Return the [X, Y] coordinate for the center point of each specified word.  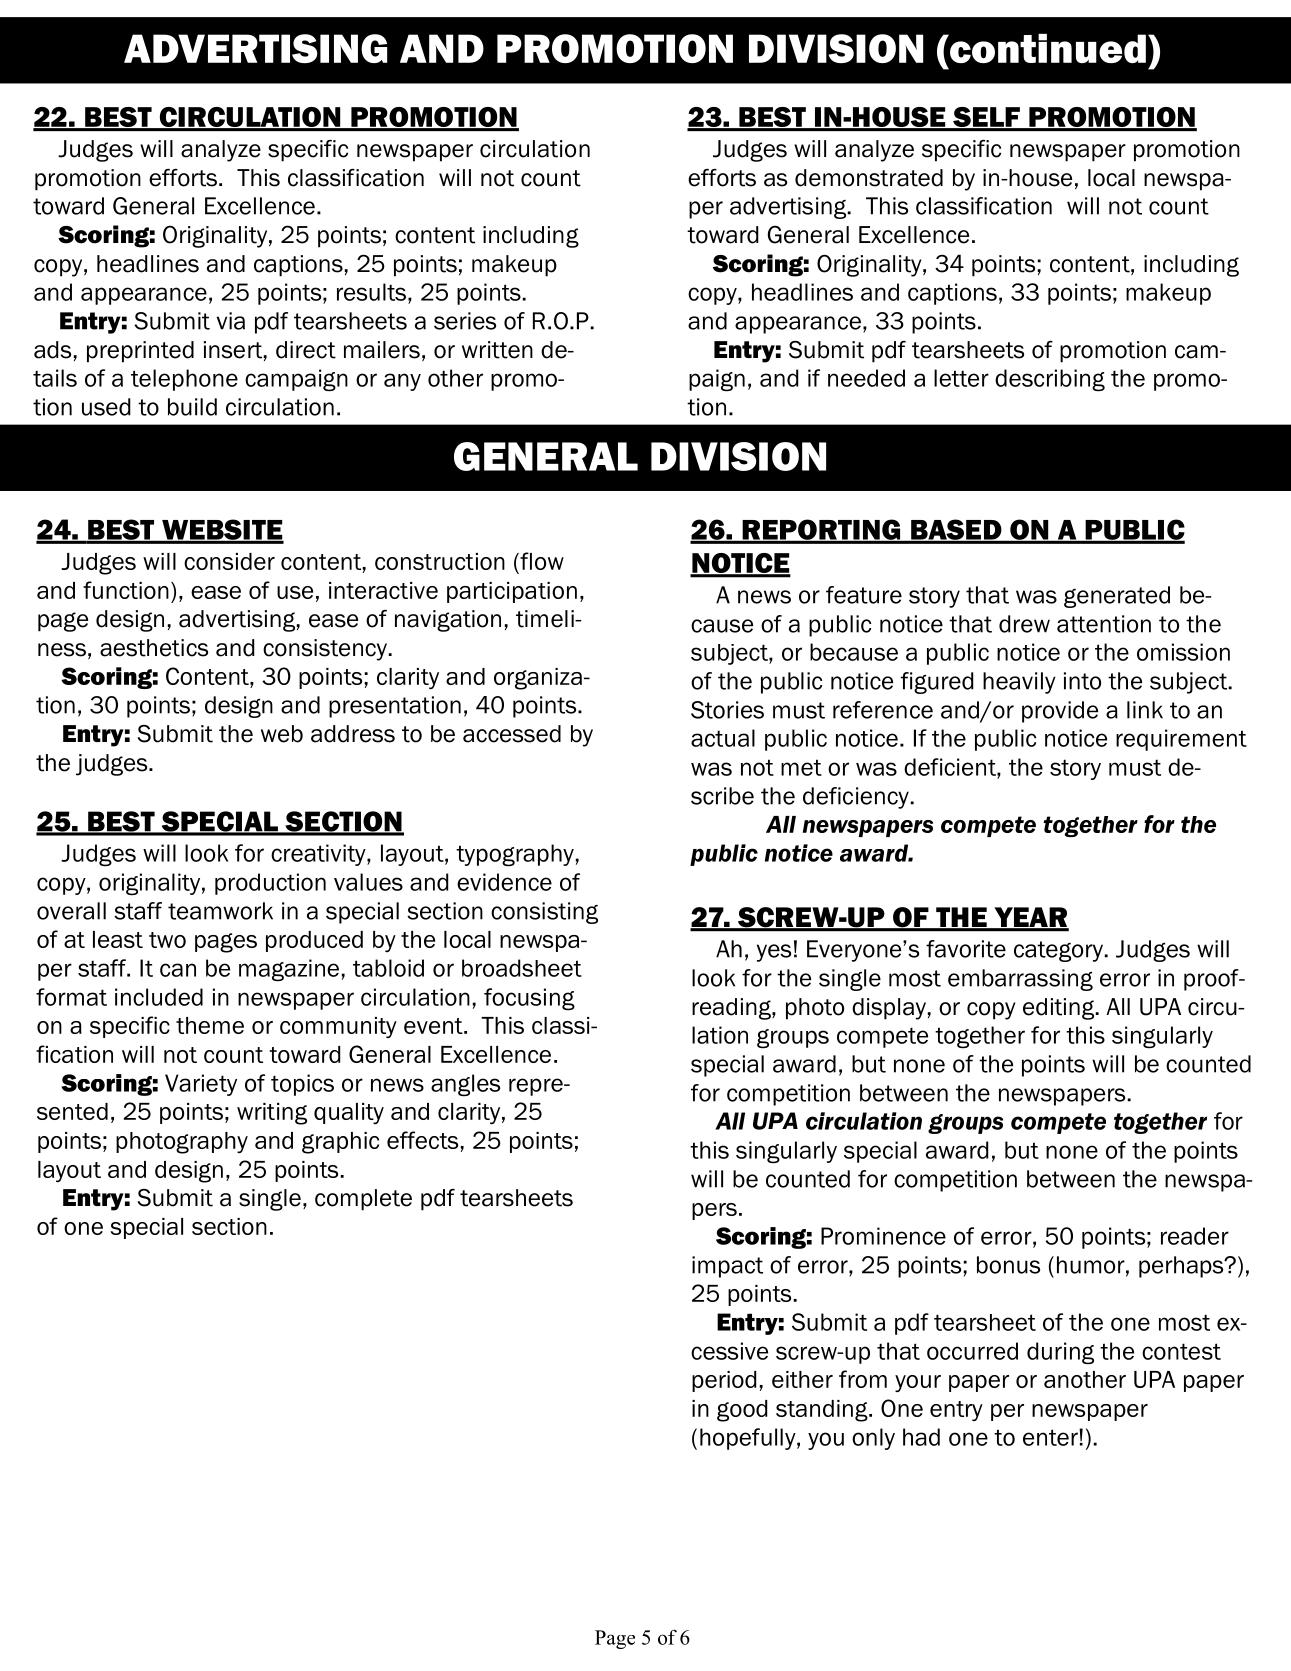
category [1059, 951]
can [178, 970]
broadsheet [522, 968]
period [724, 1381]
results [373, 292]
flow [541, 562]
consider [229, 561]
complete [363, 1200]
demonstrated [869, 178]
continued [1046, 48]
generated [1117, 597]
